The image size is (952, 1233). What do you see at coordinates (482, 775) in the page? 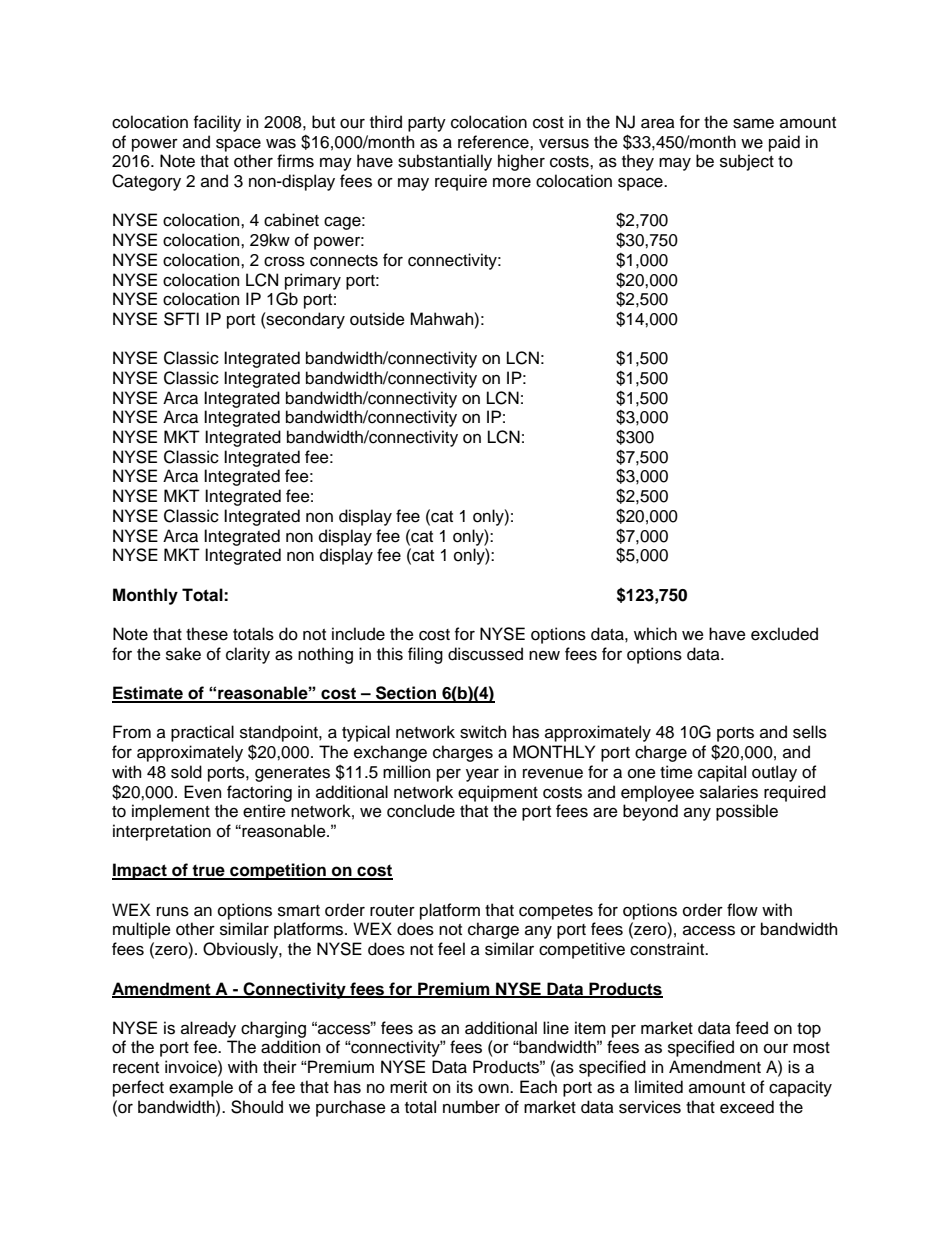
I see `year` at bounding box center [482, 775].
